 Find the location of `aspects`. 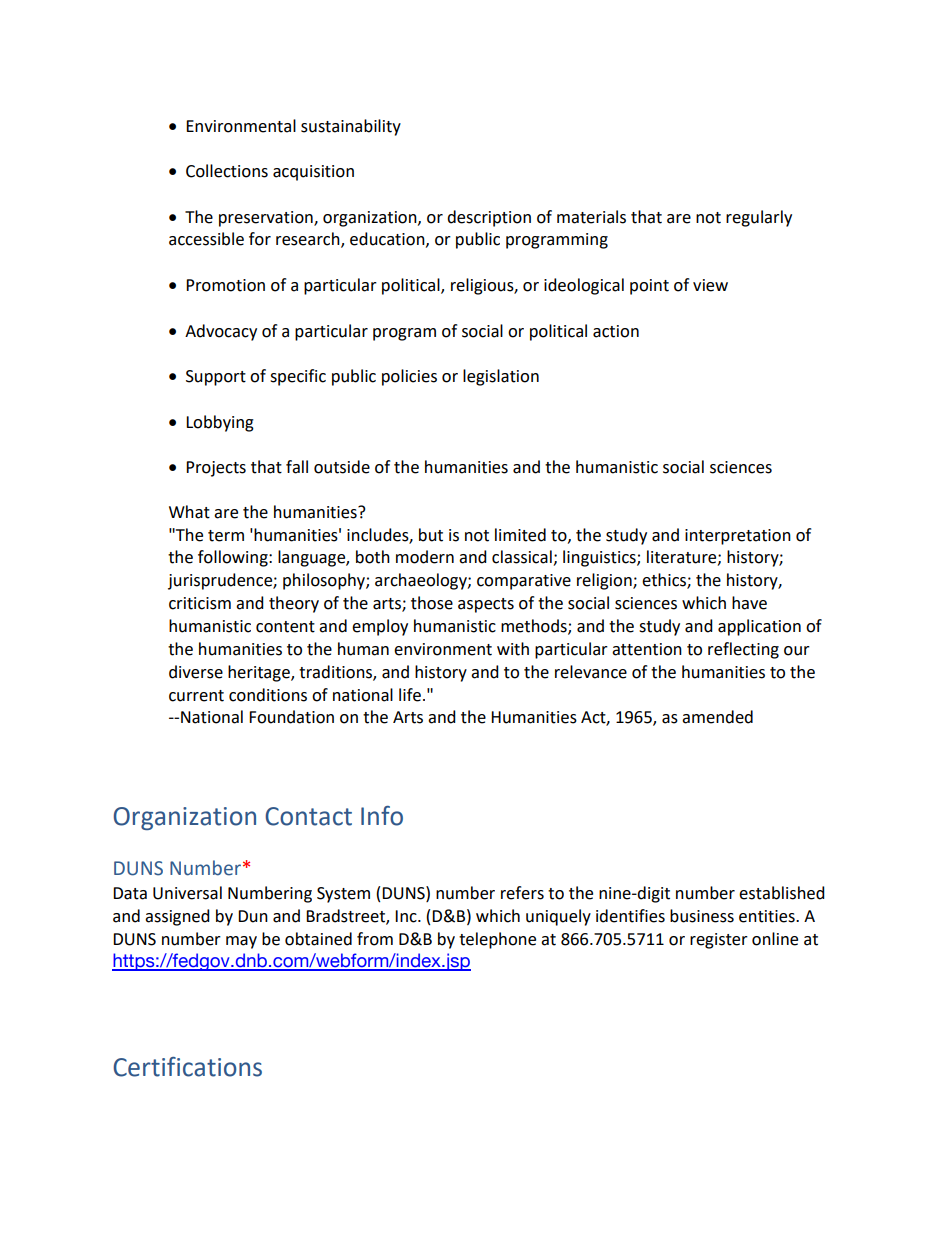

aspects is located at coordinates (486, 605).
